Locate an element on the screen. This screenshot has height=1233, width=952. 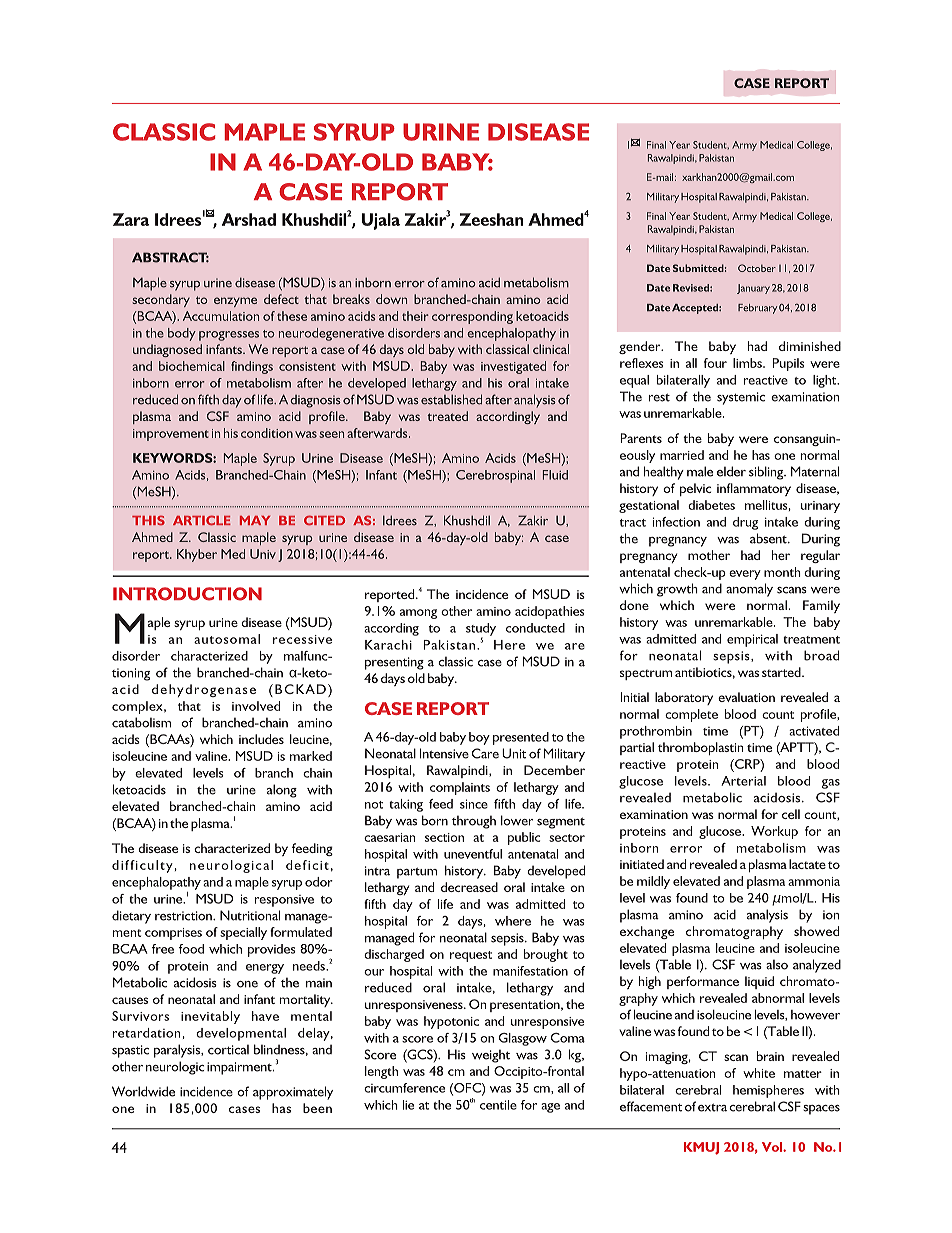
study is located at coordinates (481, 630).
